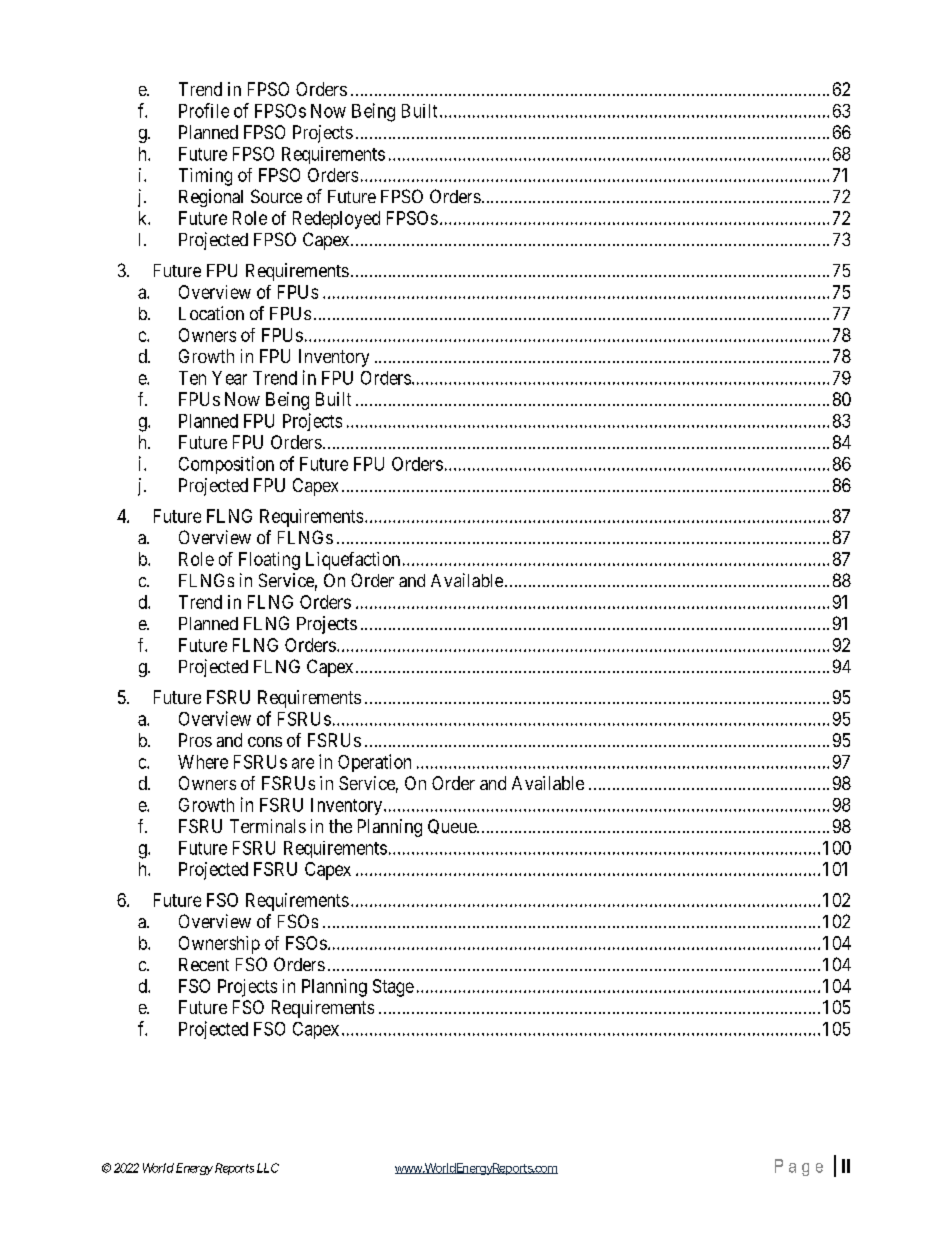  I want to click on LLC, so click(268, 1168).
